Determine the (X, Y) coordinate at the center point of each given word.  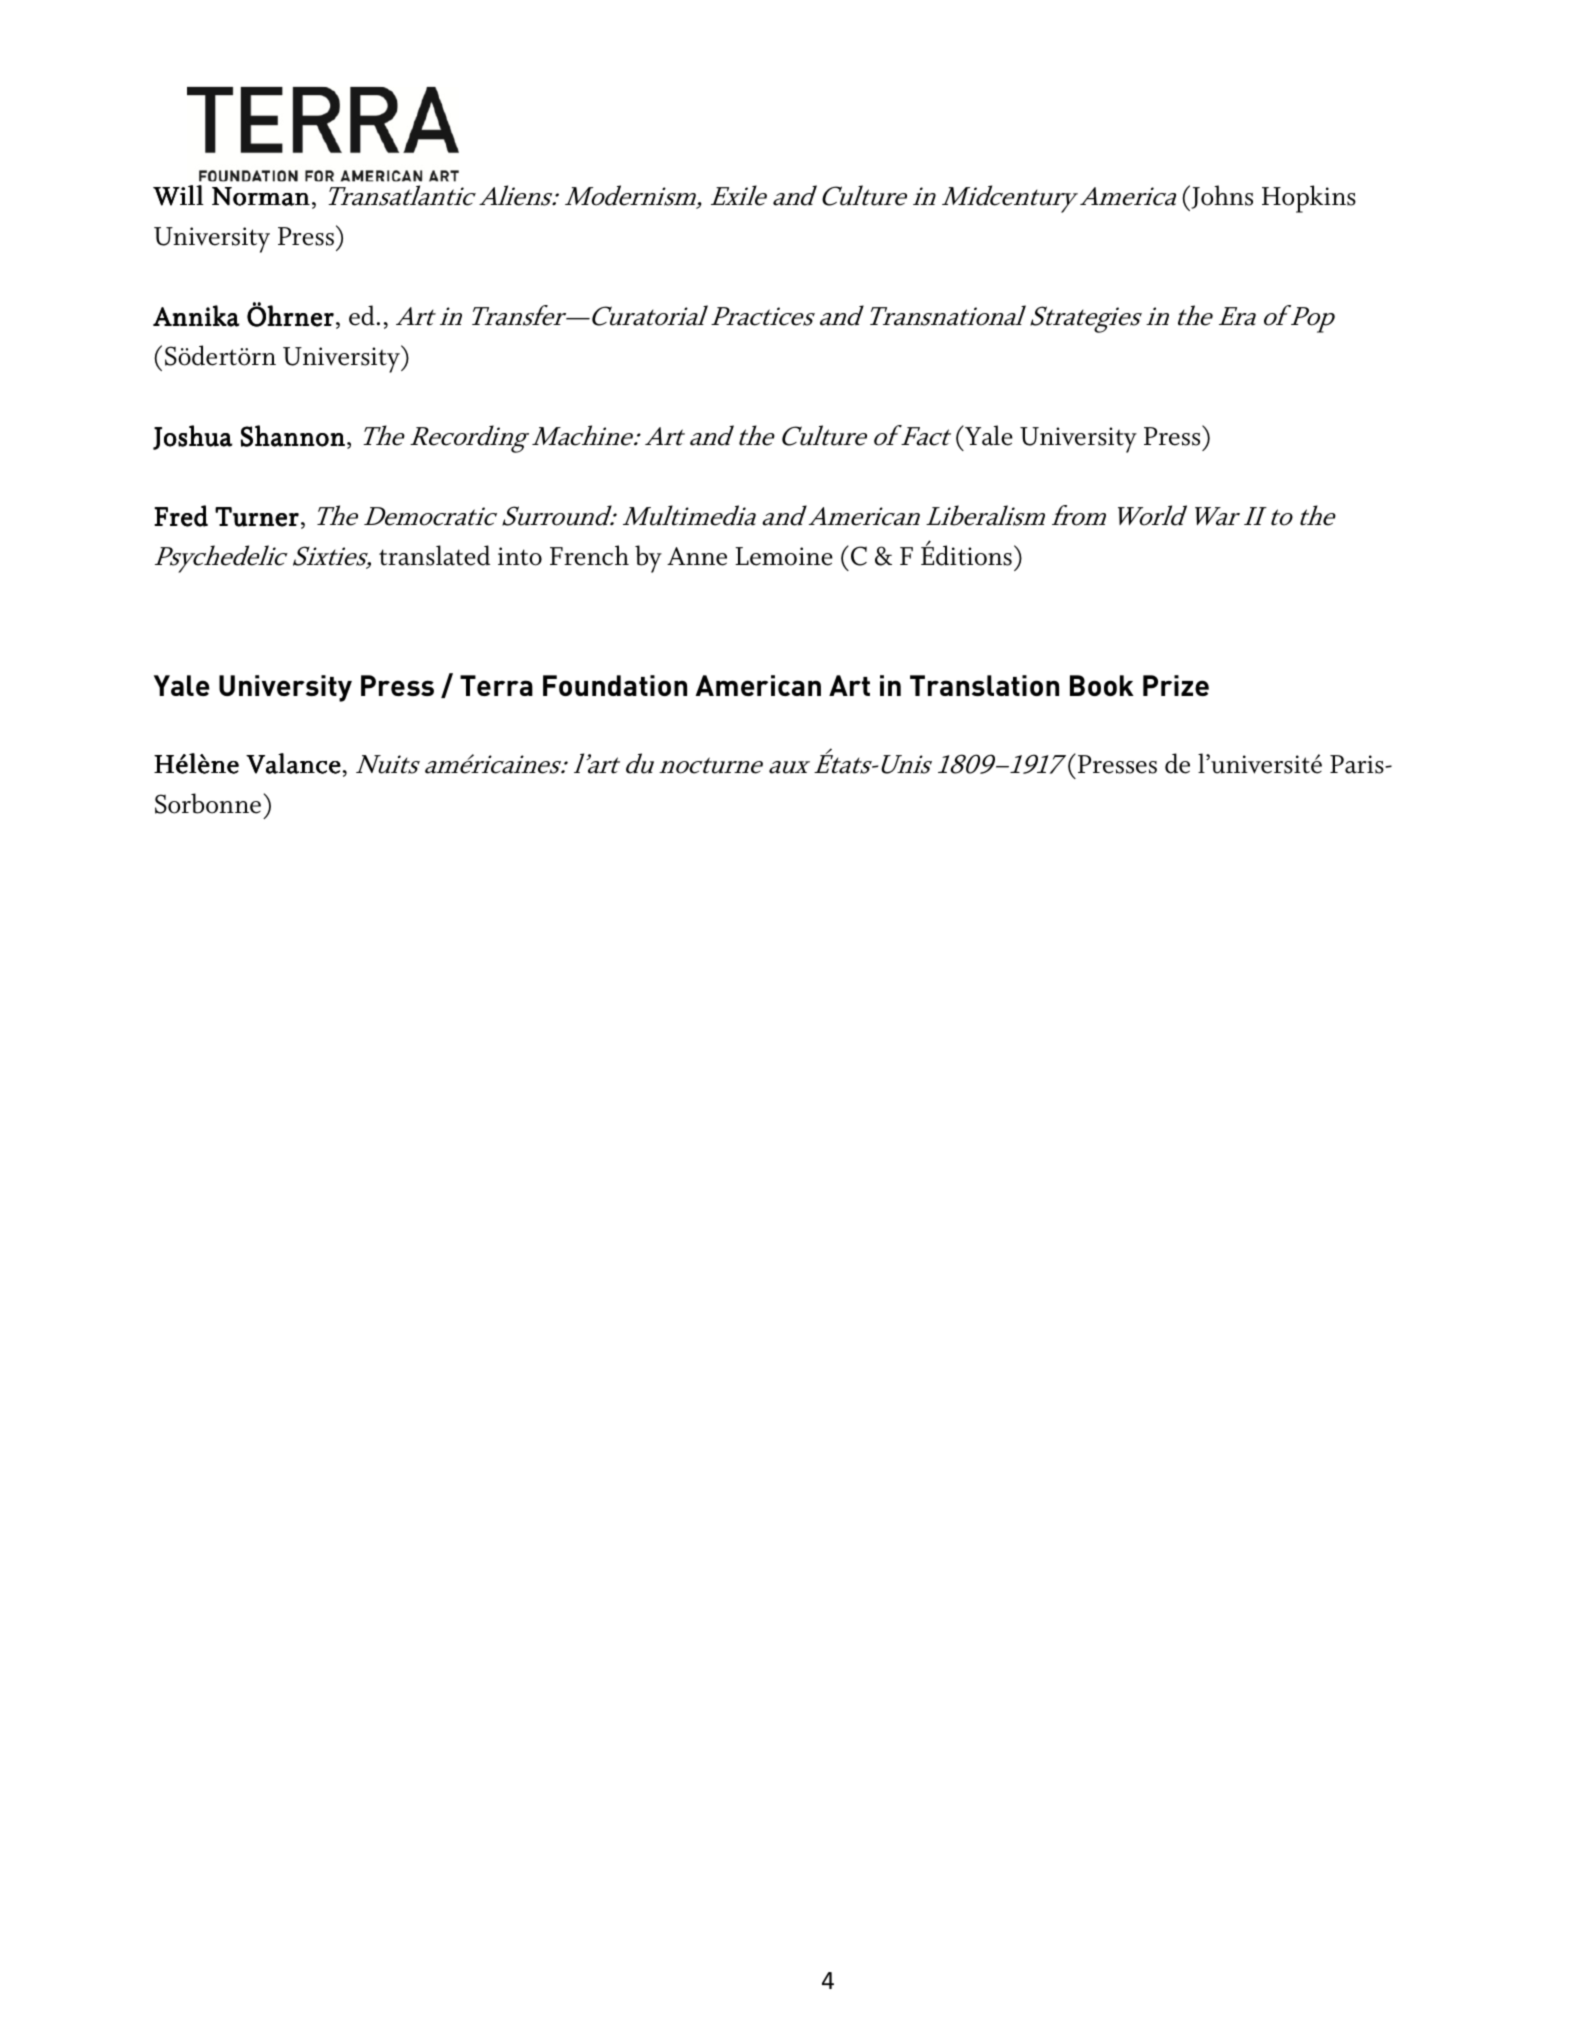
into (520, 556)
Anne (697, 556)
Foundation (615, 685)
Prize (1176, 685)
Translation (984, 685)
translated (434, 555)
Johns (1221, 198)
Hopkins (1309, 199)
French (589, 555)
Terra (496, 685)
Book (1102, 685)
